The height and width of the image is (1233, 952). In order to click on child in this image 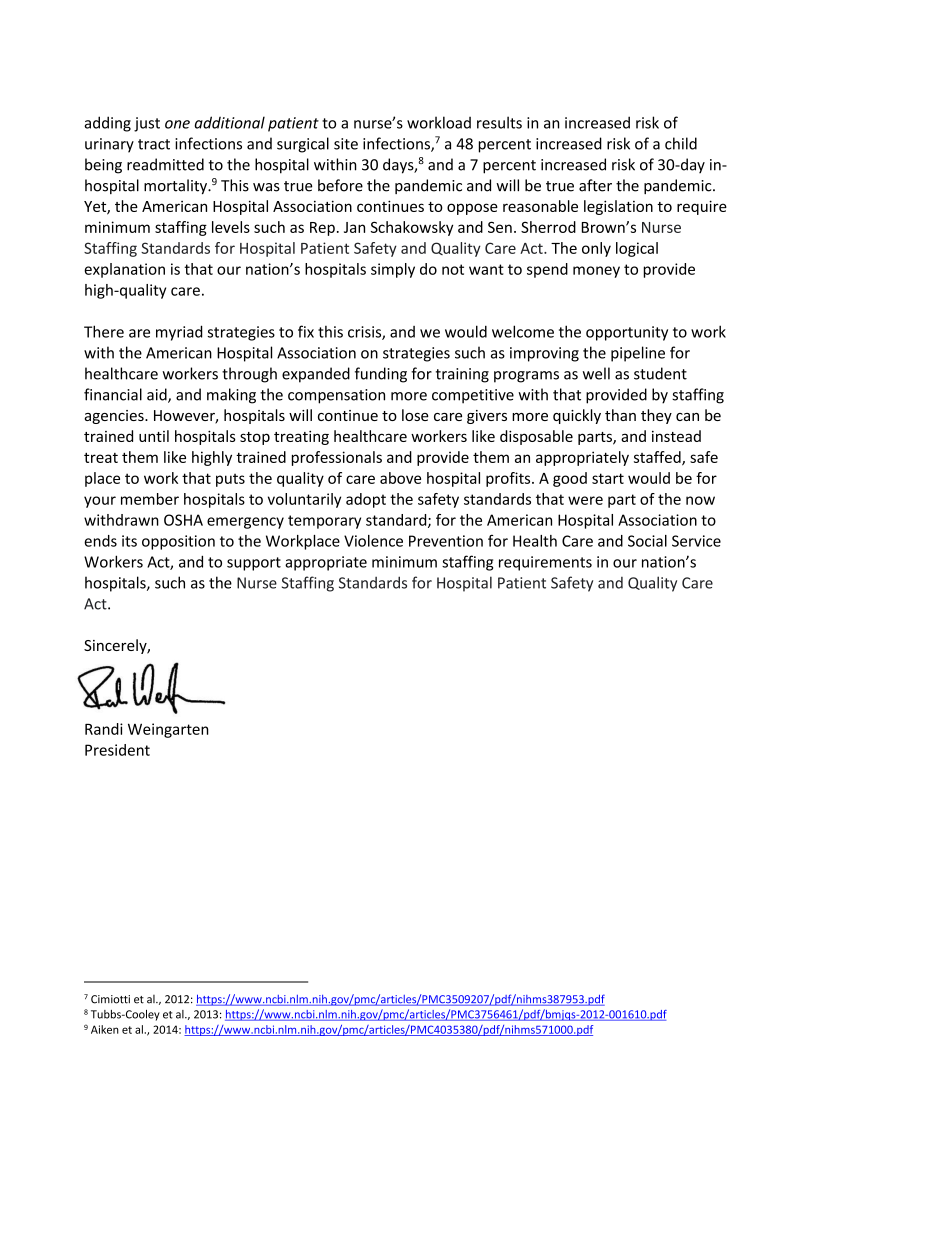, I will do `click(681, 143)`.
